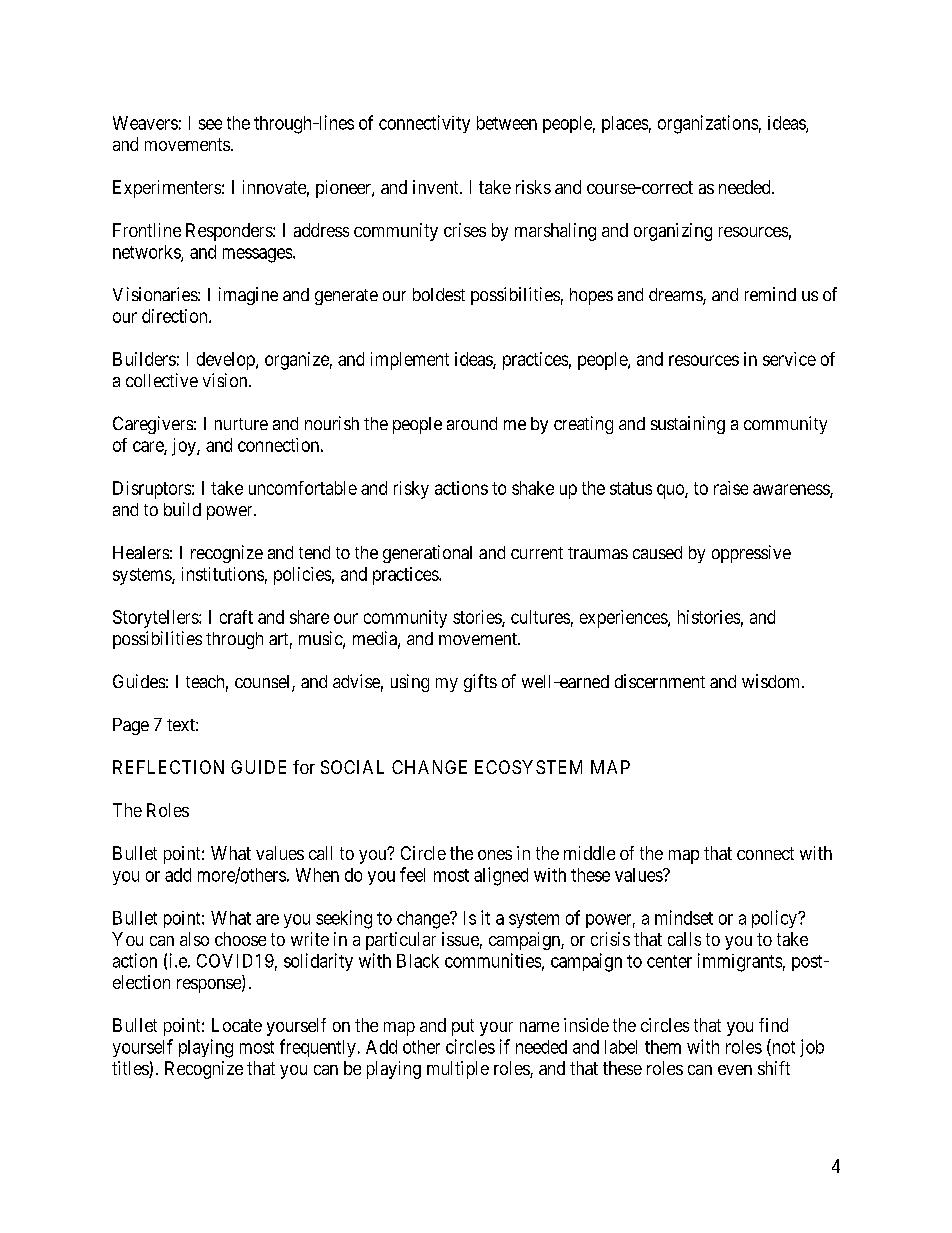 This document has width=952, height=1233. Describe the element at coordinates (507, 123) in the document. I see `between` at that location.
